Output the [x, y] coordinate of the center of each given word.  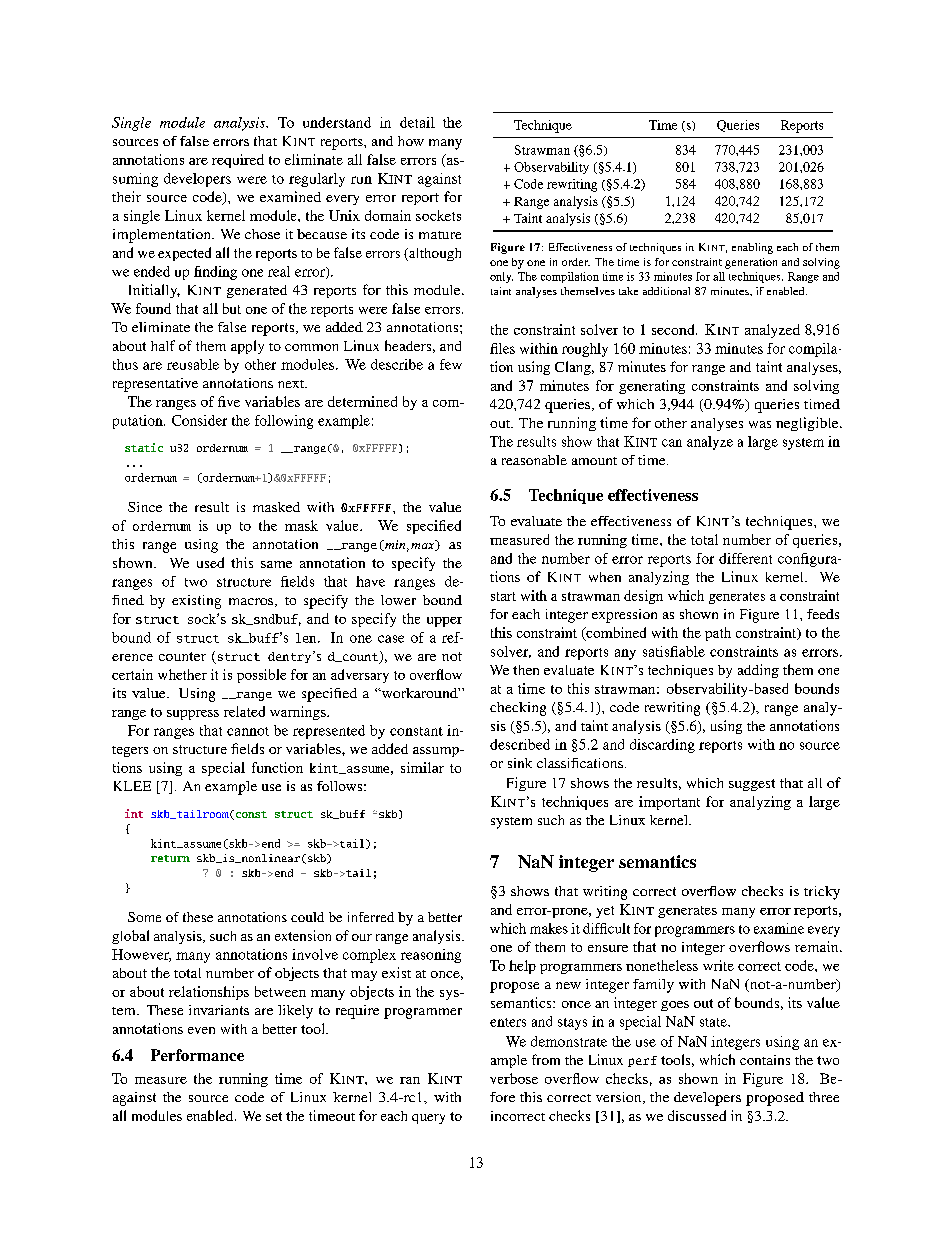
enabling [752, 248]
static [144, 447]
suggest [752, 785]
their [126, 196]
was [760, 424]
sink [520, 763]
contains [765, 1060]
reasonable [534, 460]
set [274, 1116]
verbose [514, 1078]
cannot [248, 731]
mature [440, 235]
